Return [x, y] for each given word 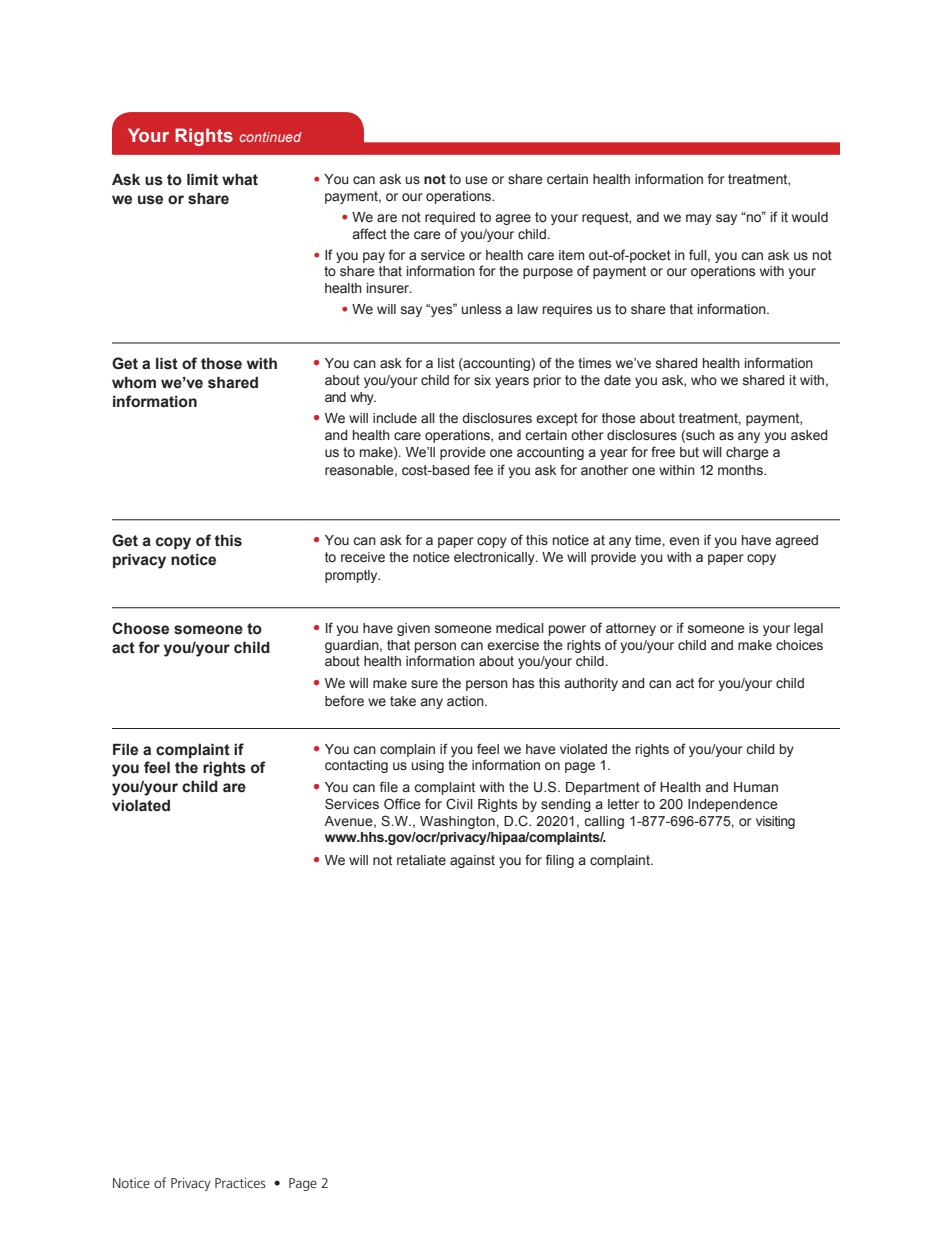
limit [202, 179]
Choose [140, 628]
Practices [240, 1183]
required [450, 218]
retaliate [421, 860]
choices [799, 645]
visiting [775, 822]
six [482, 380]
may [699, 219]
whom [134, 383]
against [472, 861]
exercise [513, 645]
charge [747, 453]
